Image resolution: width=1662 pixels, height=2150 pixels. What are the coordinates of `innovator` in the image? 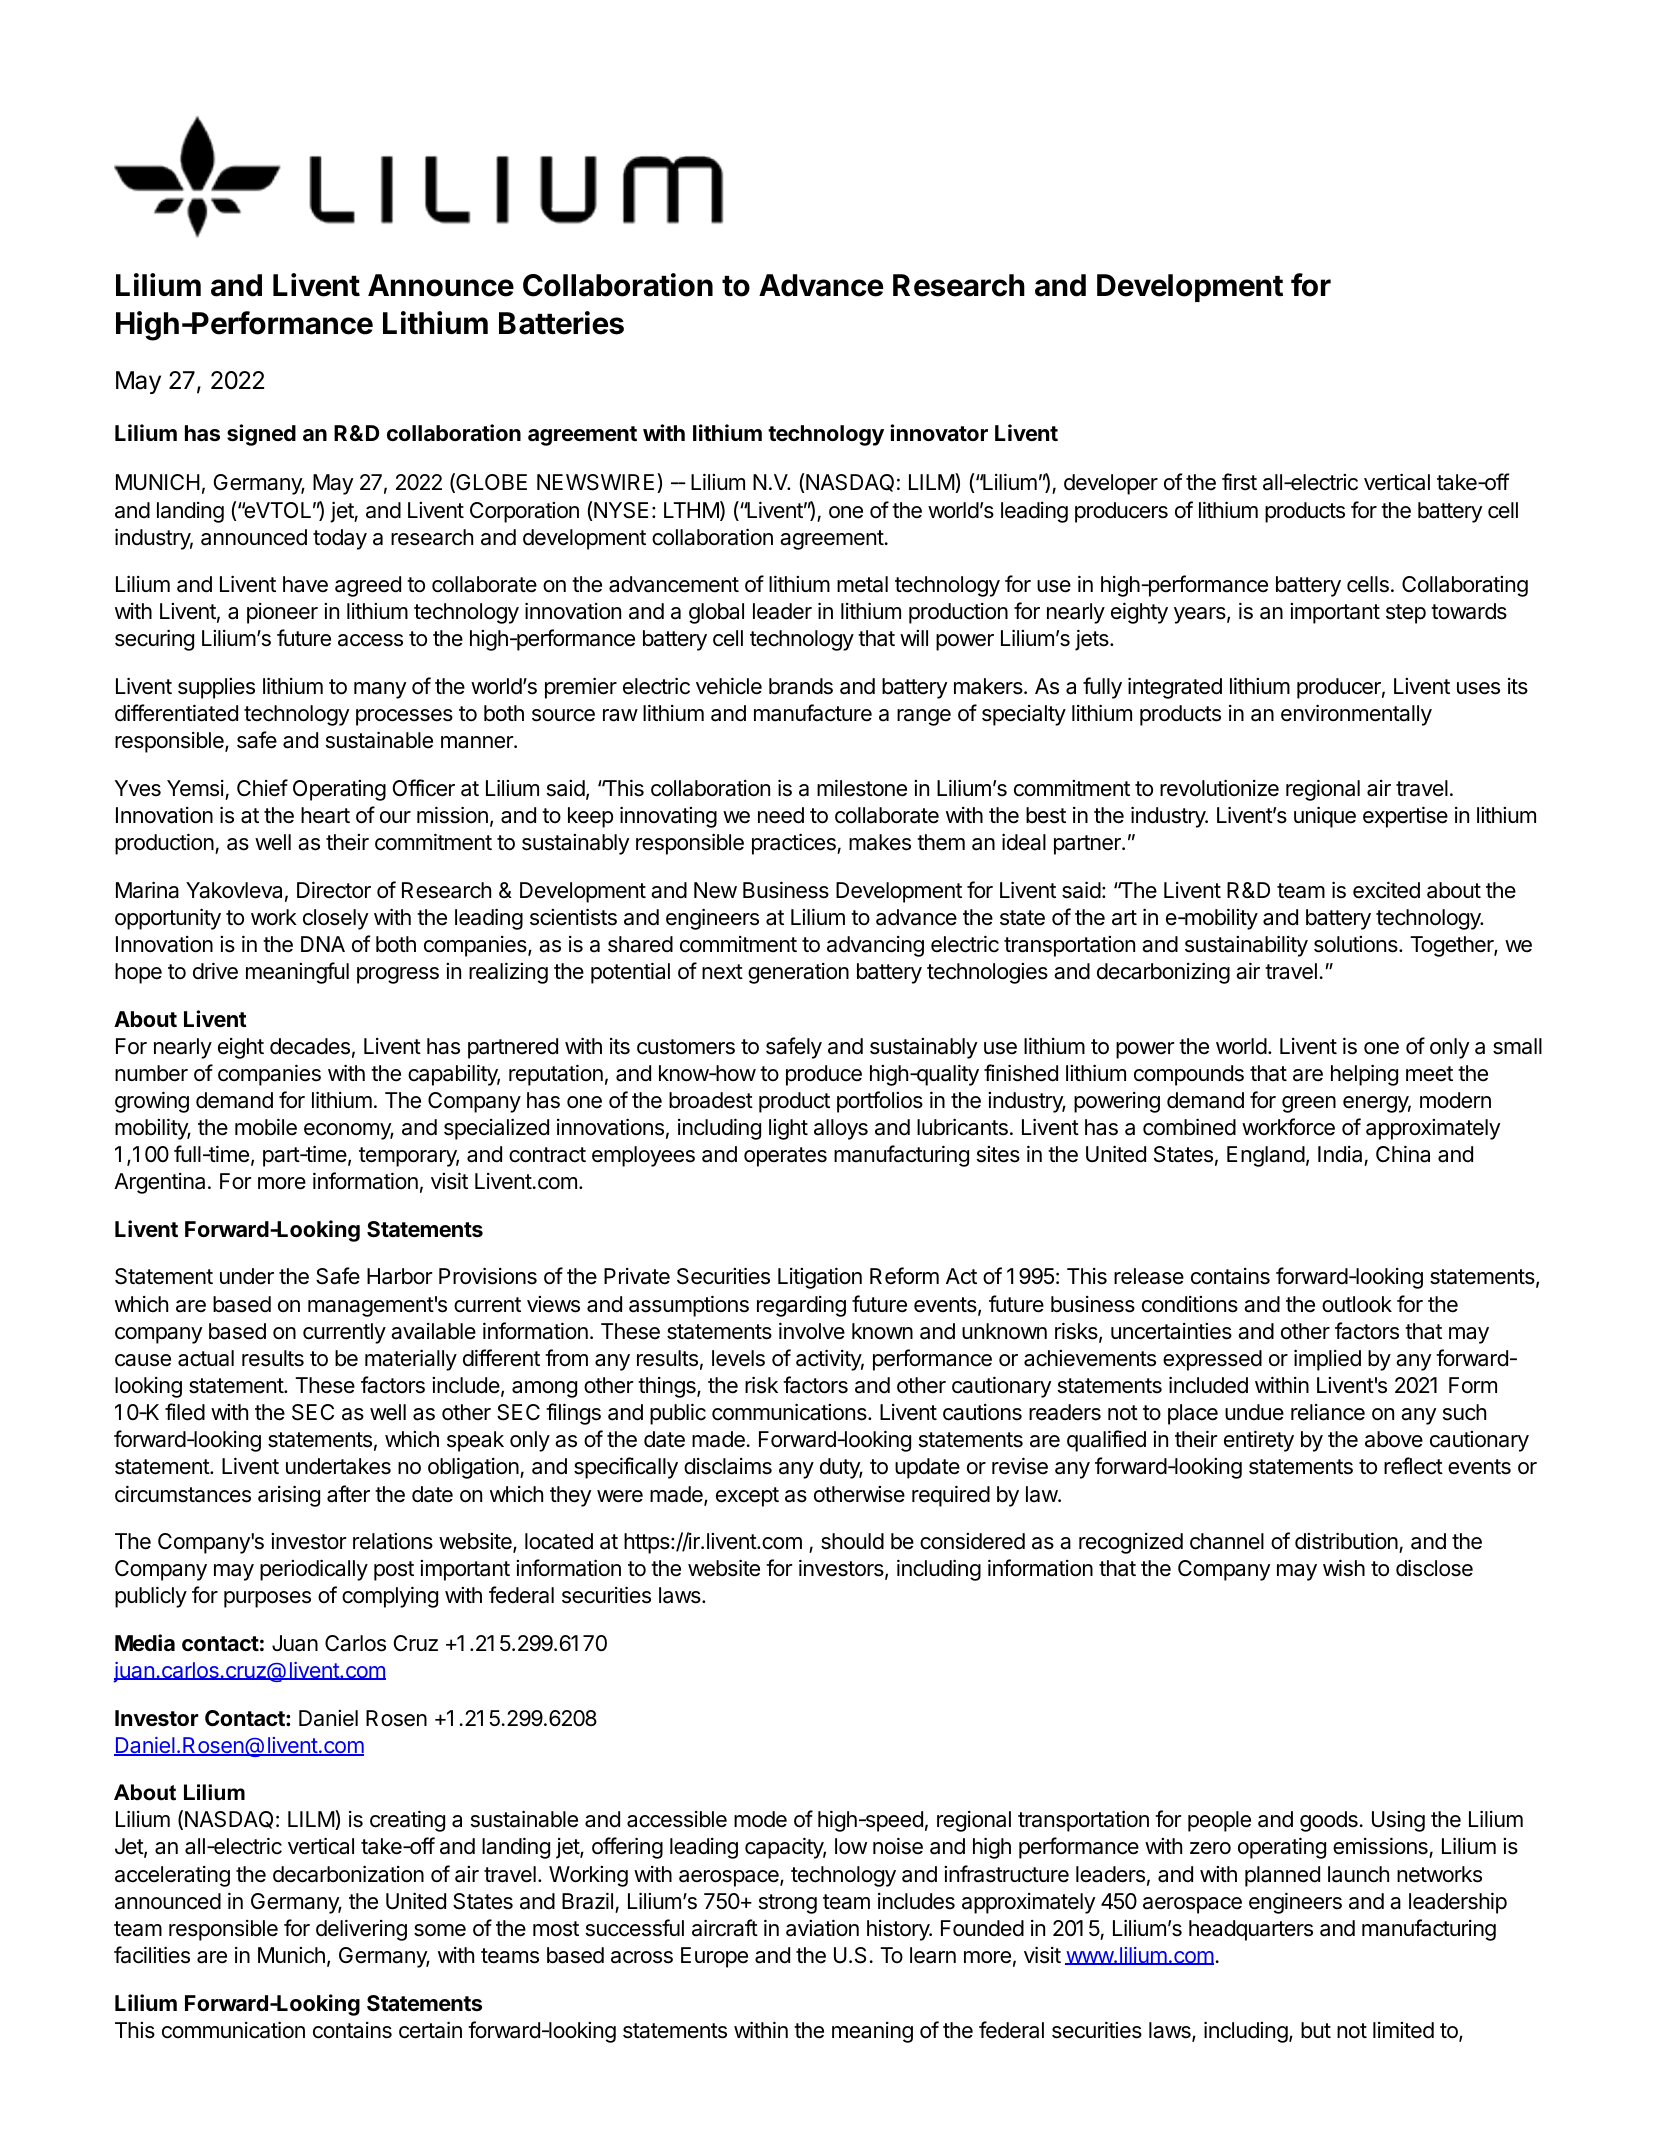 It's located at (939, 433).
